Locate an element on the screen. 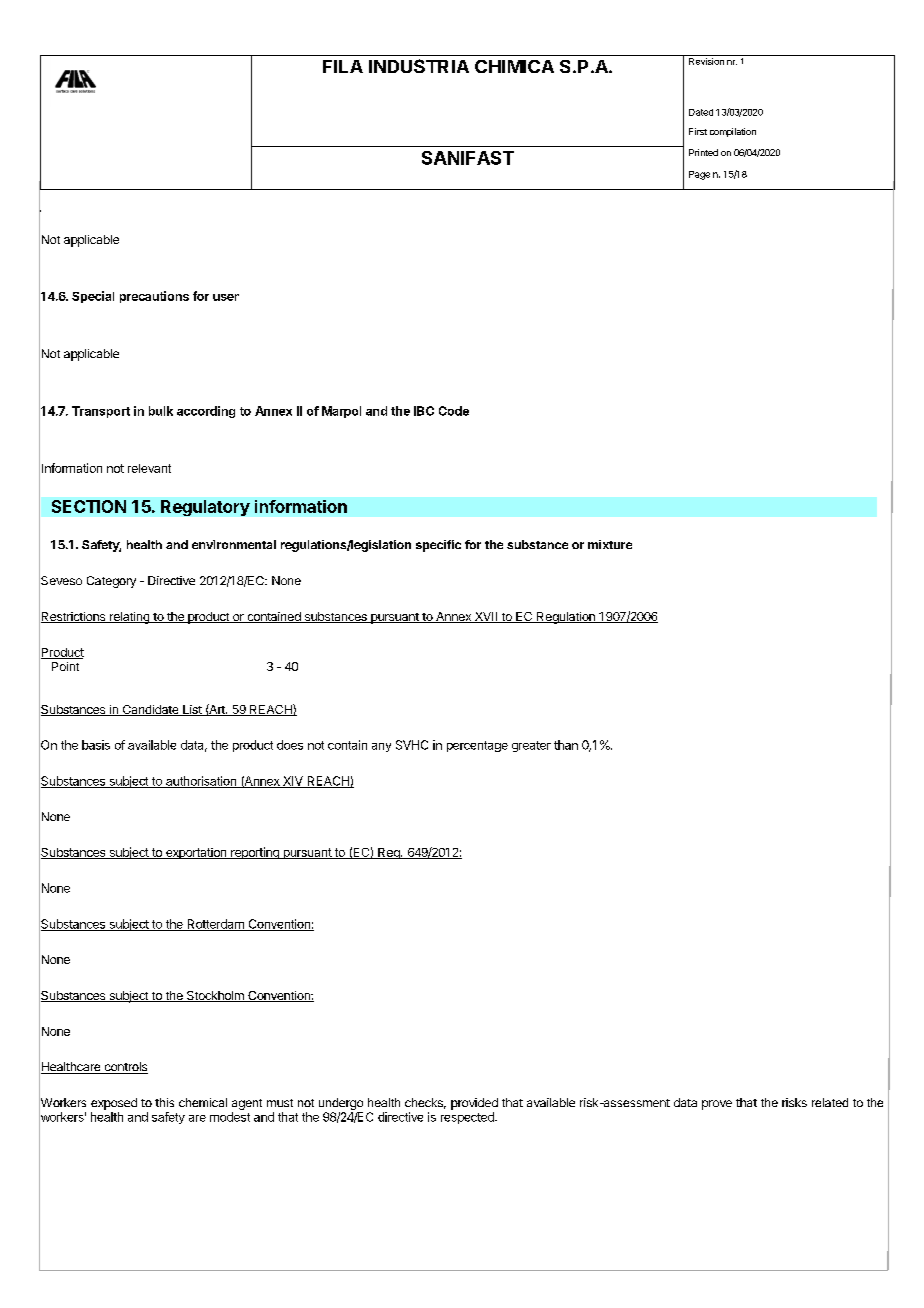 This screenshot has height=1308, width=924. authorisation is located at coordinates (201, 782).
